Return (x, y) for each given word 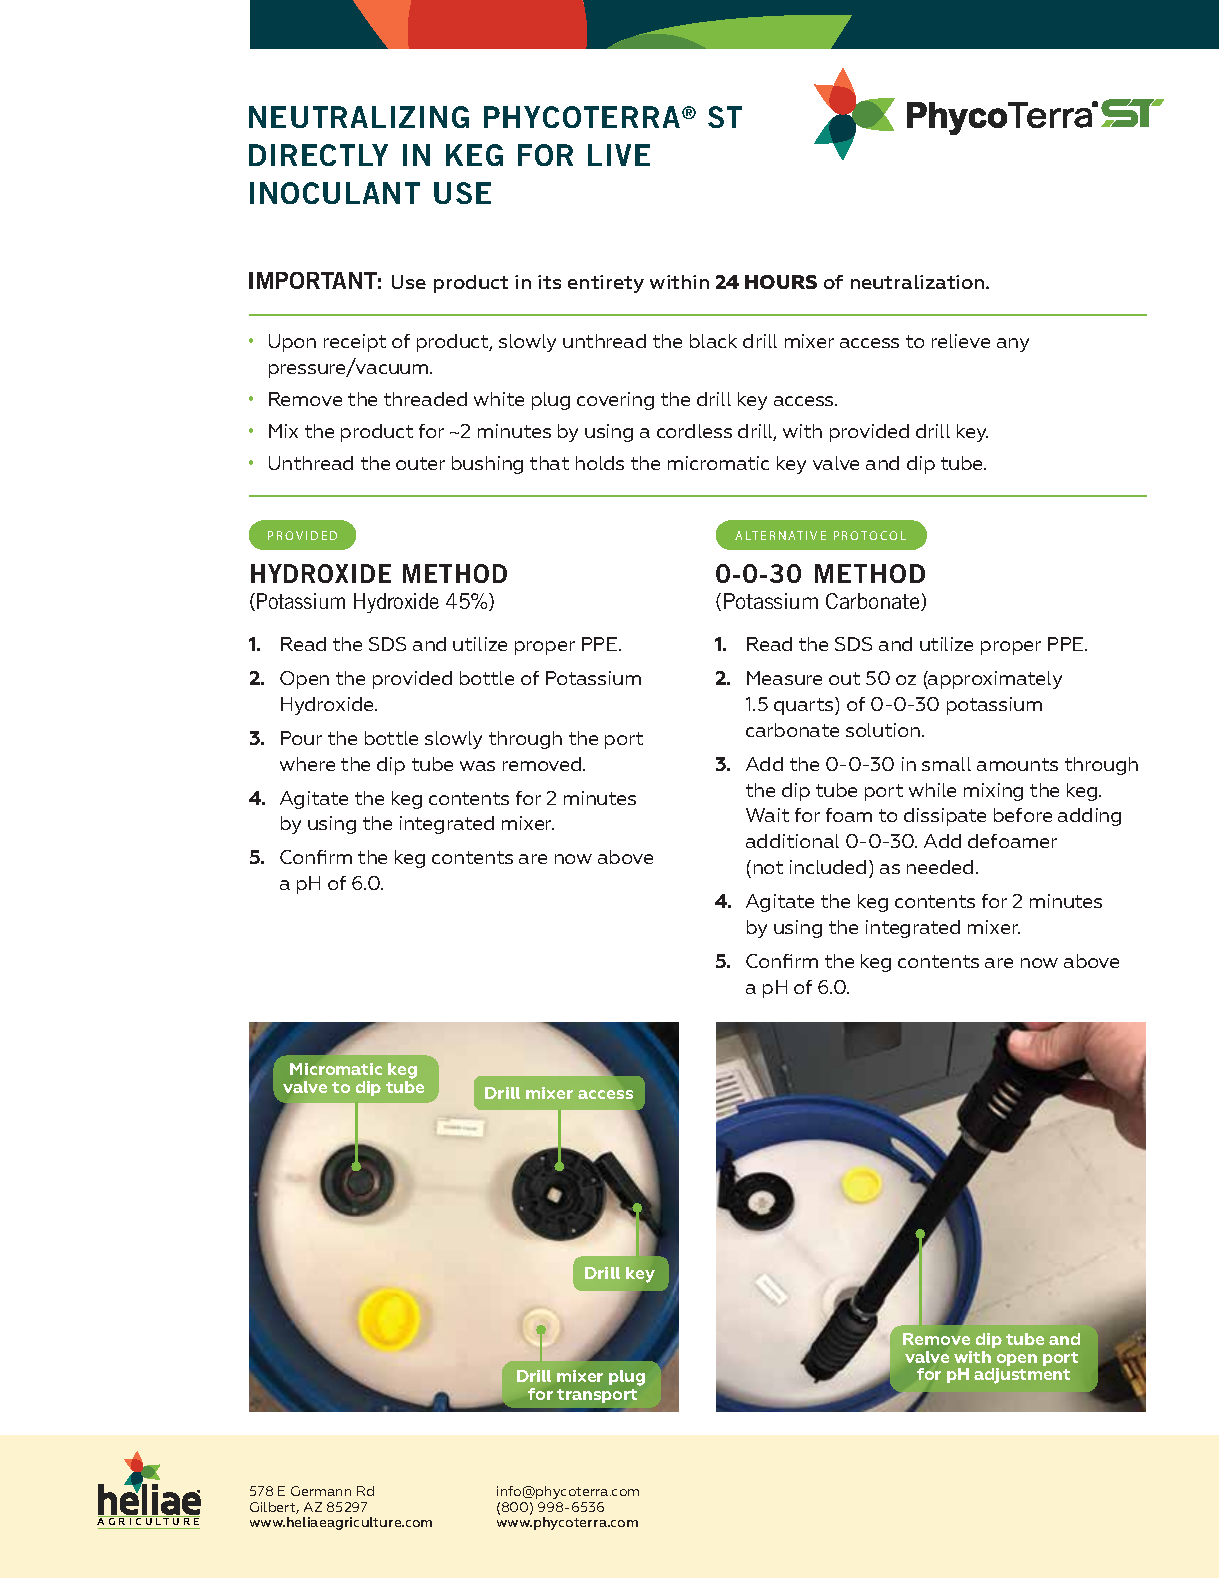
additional (792, 841)
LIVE (619, 155)
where (307, 764)
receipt (355, 343)
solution (884, 730)
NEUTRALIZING (359, 117)
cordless (694, 431)
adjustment (1022, 1376)
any (1013, 345)
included (828, 867)
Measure (784, 678)
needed (940, 867)
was (477, 766)
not (768, 867)
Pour (301, 738)
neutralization (919, 282)
